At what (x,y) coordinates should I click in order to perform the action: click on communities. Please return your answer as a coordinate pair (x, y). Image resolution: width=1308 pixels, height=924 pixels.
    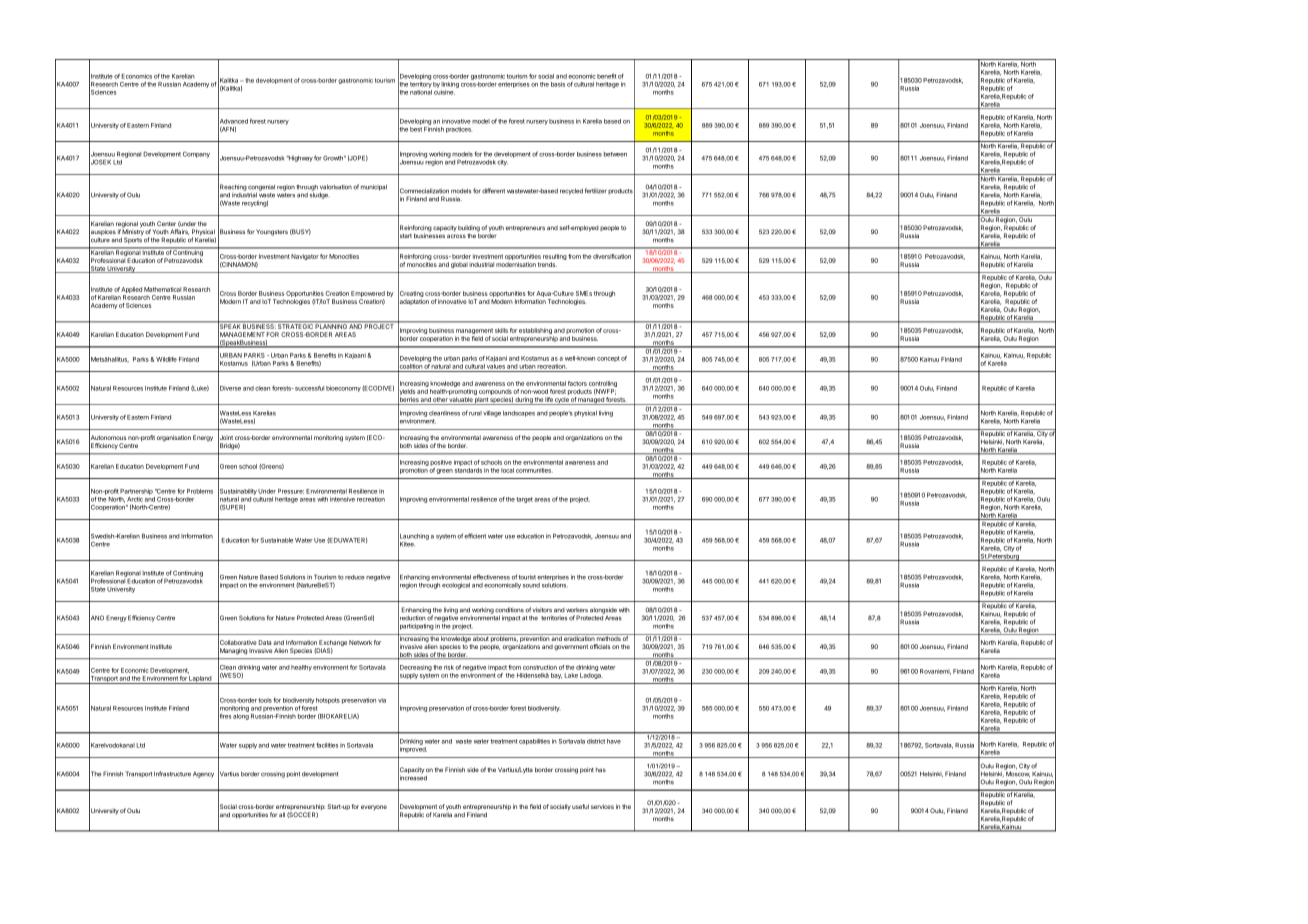
    Looking at the image, I should click on (534, 470).
